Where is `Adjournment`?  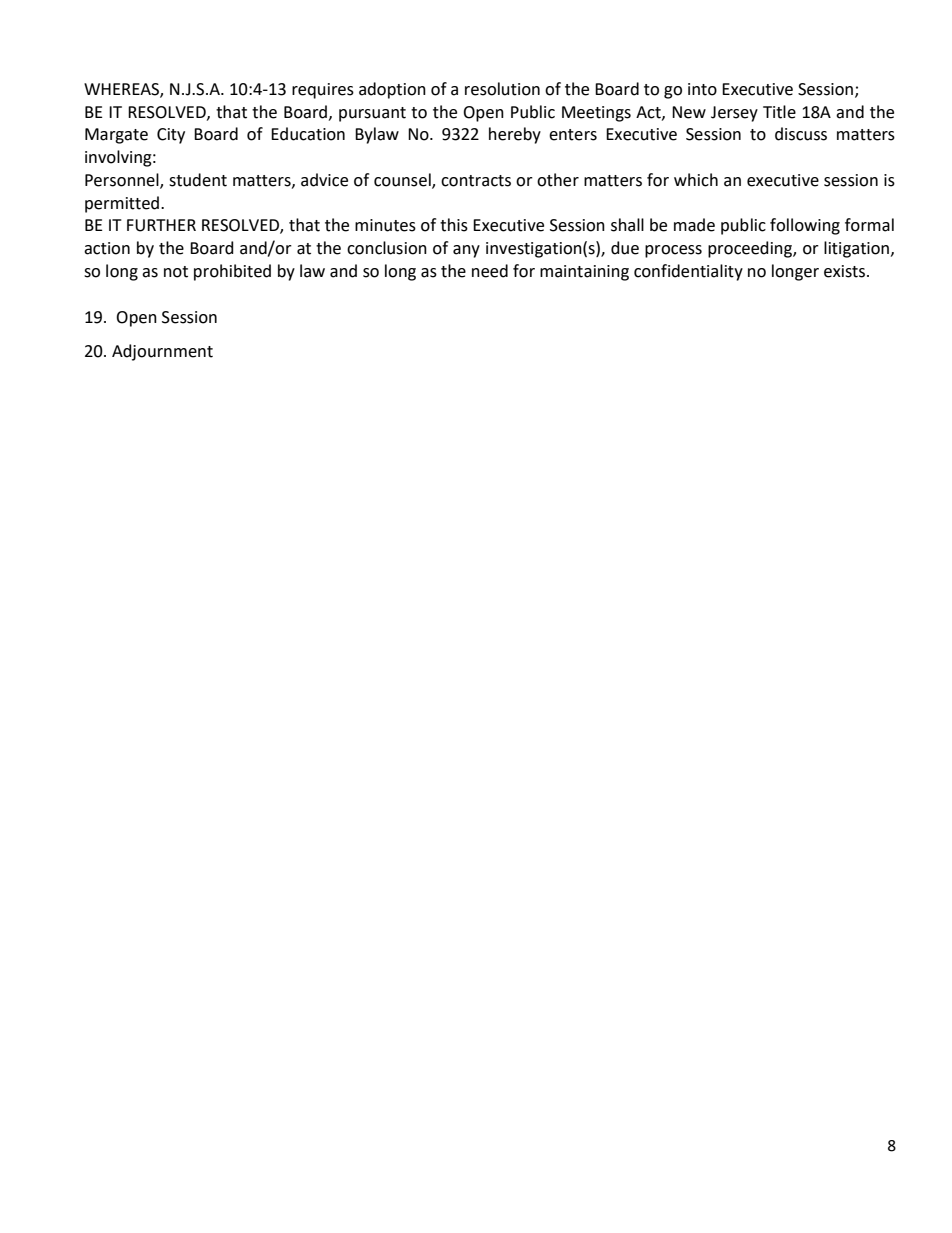
Adjournment is located at coordinates (162, 352).
